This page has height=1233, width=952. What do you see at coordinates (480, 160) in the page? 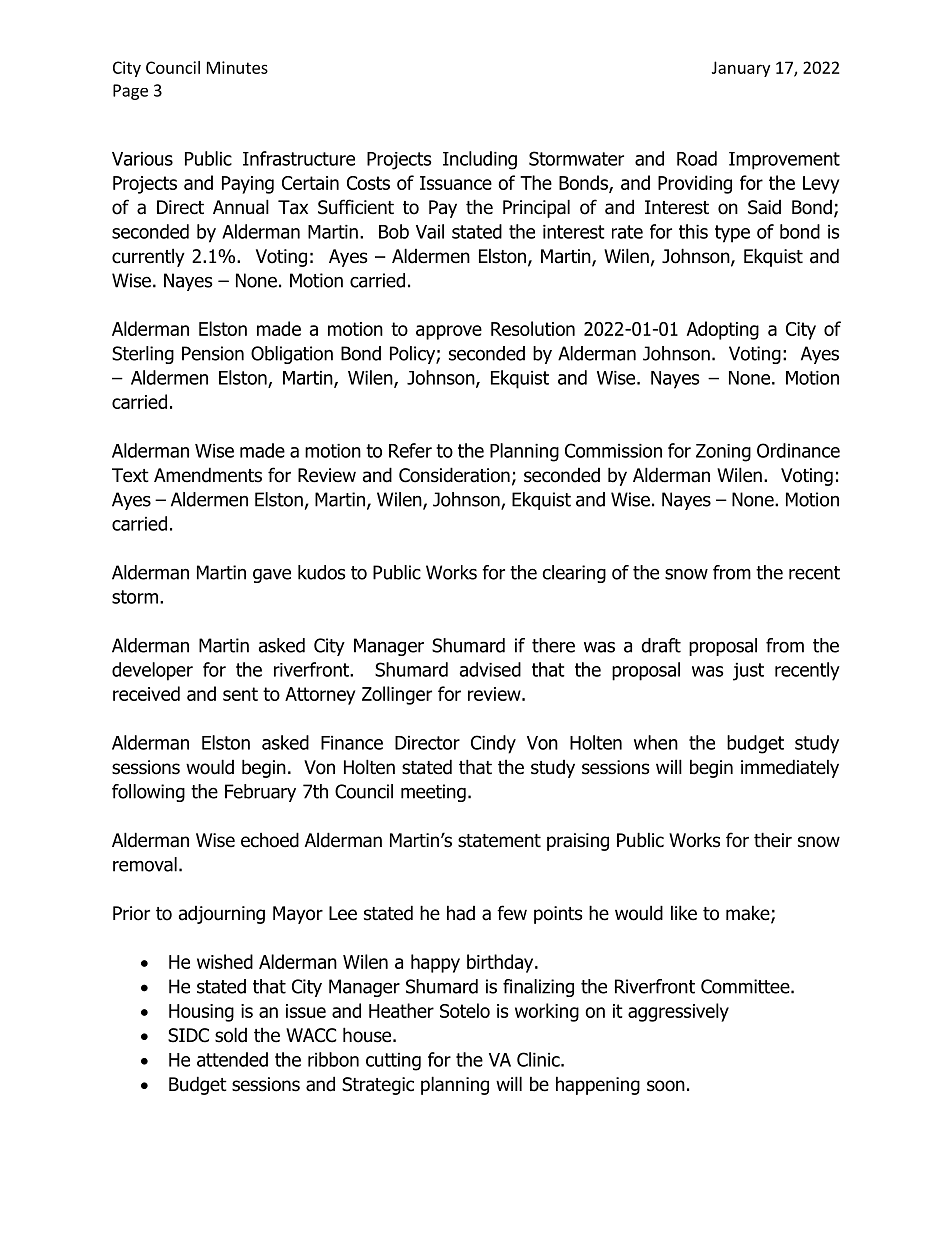
I see `Including` at bounding box center [480, 160].
